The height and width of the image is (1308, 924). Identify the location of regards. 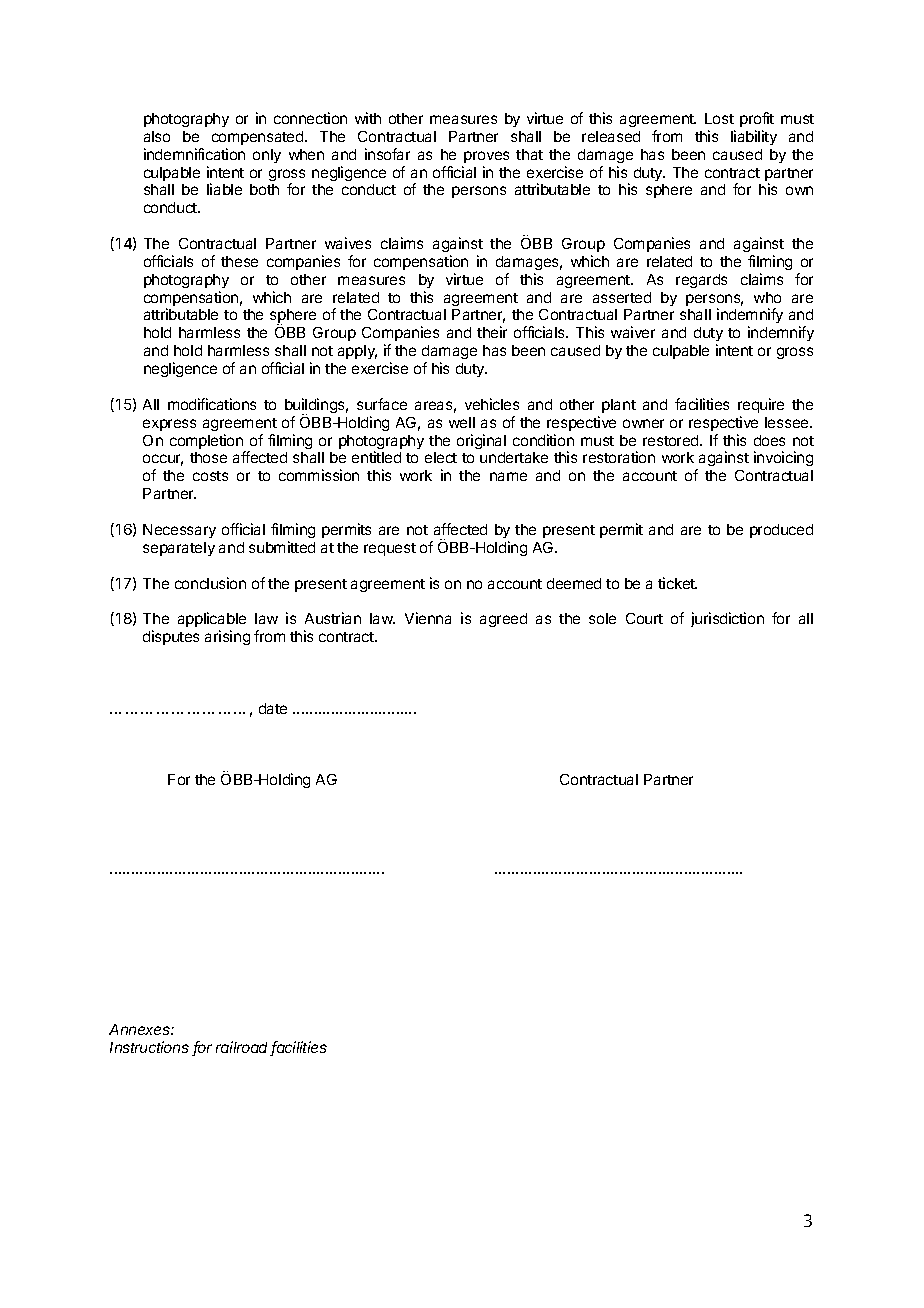
(701, 281).
